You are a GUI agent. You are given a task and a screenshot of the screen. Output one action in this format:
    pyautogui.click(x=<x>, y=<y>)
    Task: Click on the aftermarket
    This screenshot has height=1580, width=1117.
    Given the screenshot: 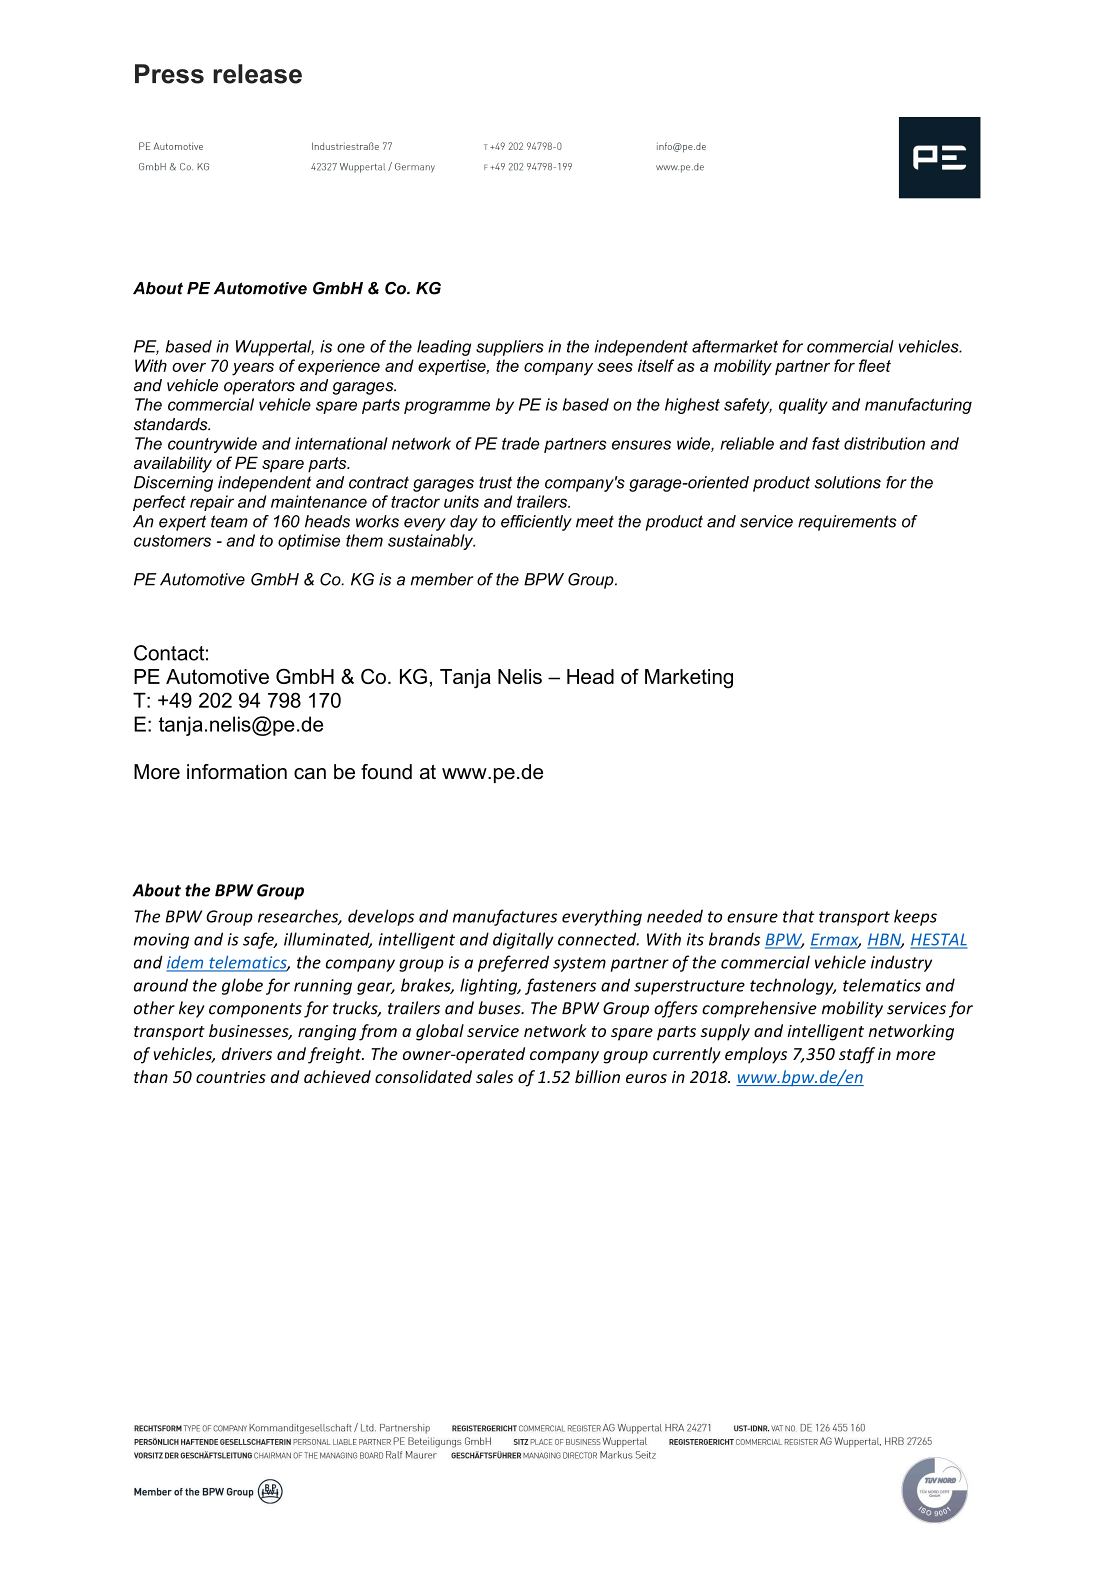 What is the action you would take?
    pyautogui.click(x=735, y=346)
